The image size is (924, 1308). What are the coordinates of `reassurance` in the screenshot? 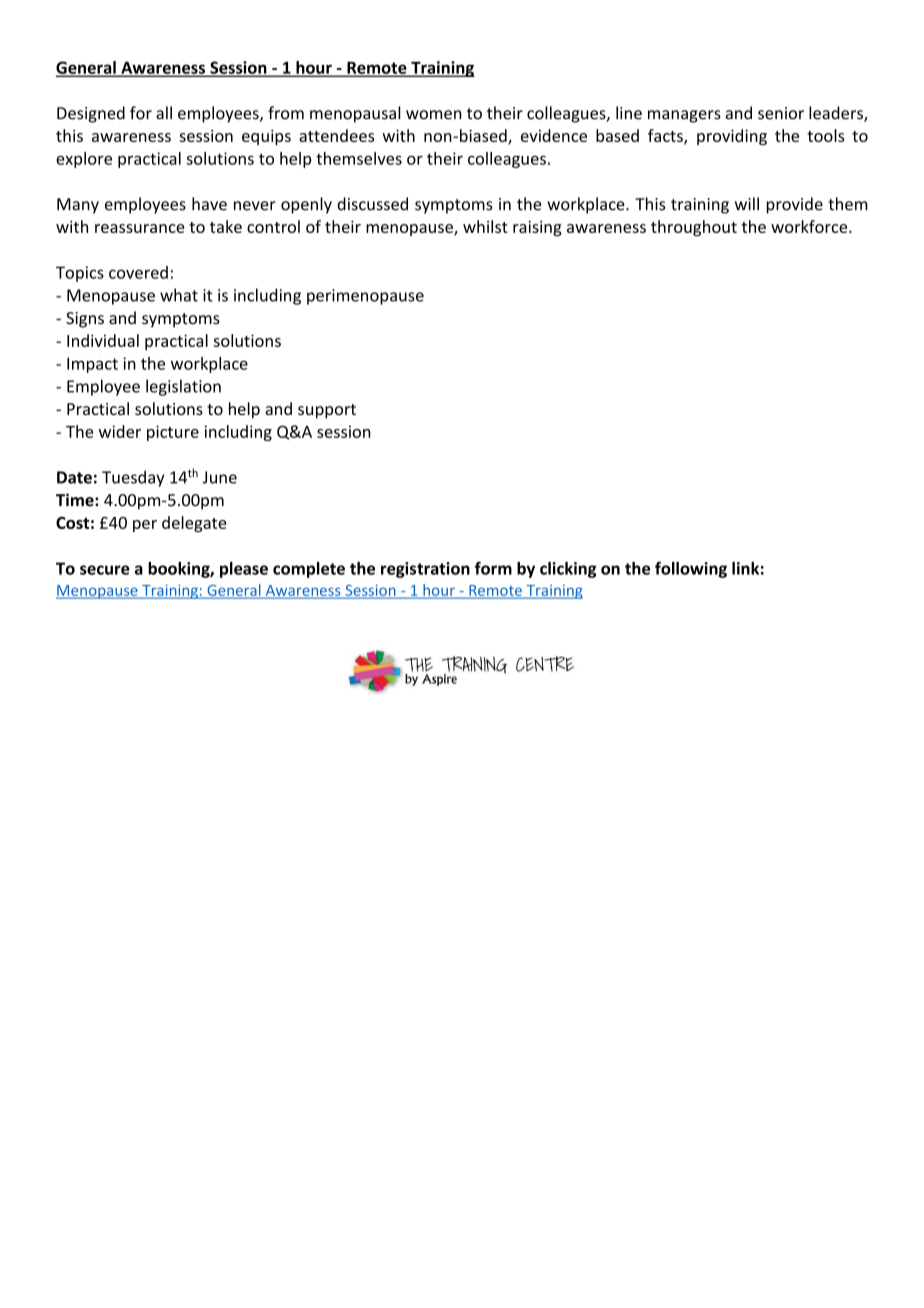 It's located at (140, 228).
